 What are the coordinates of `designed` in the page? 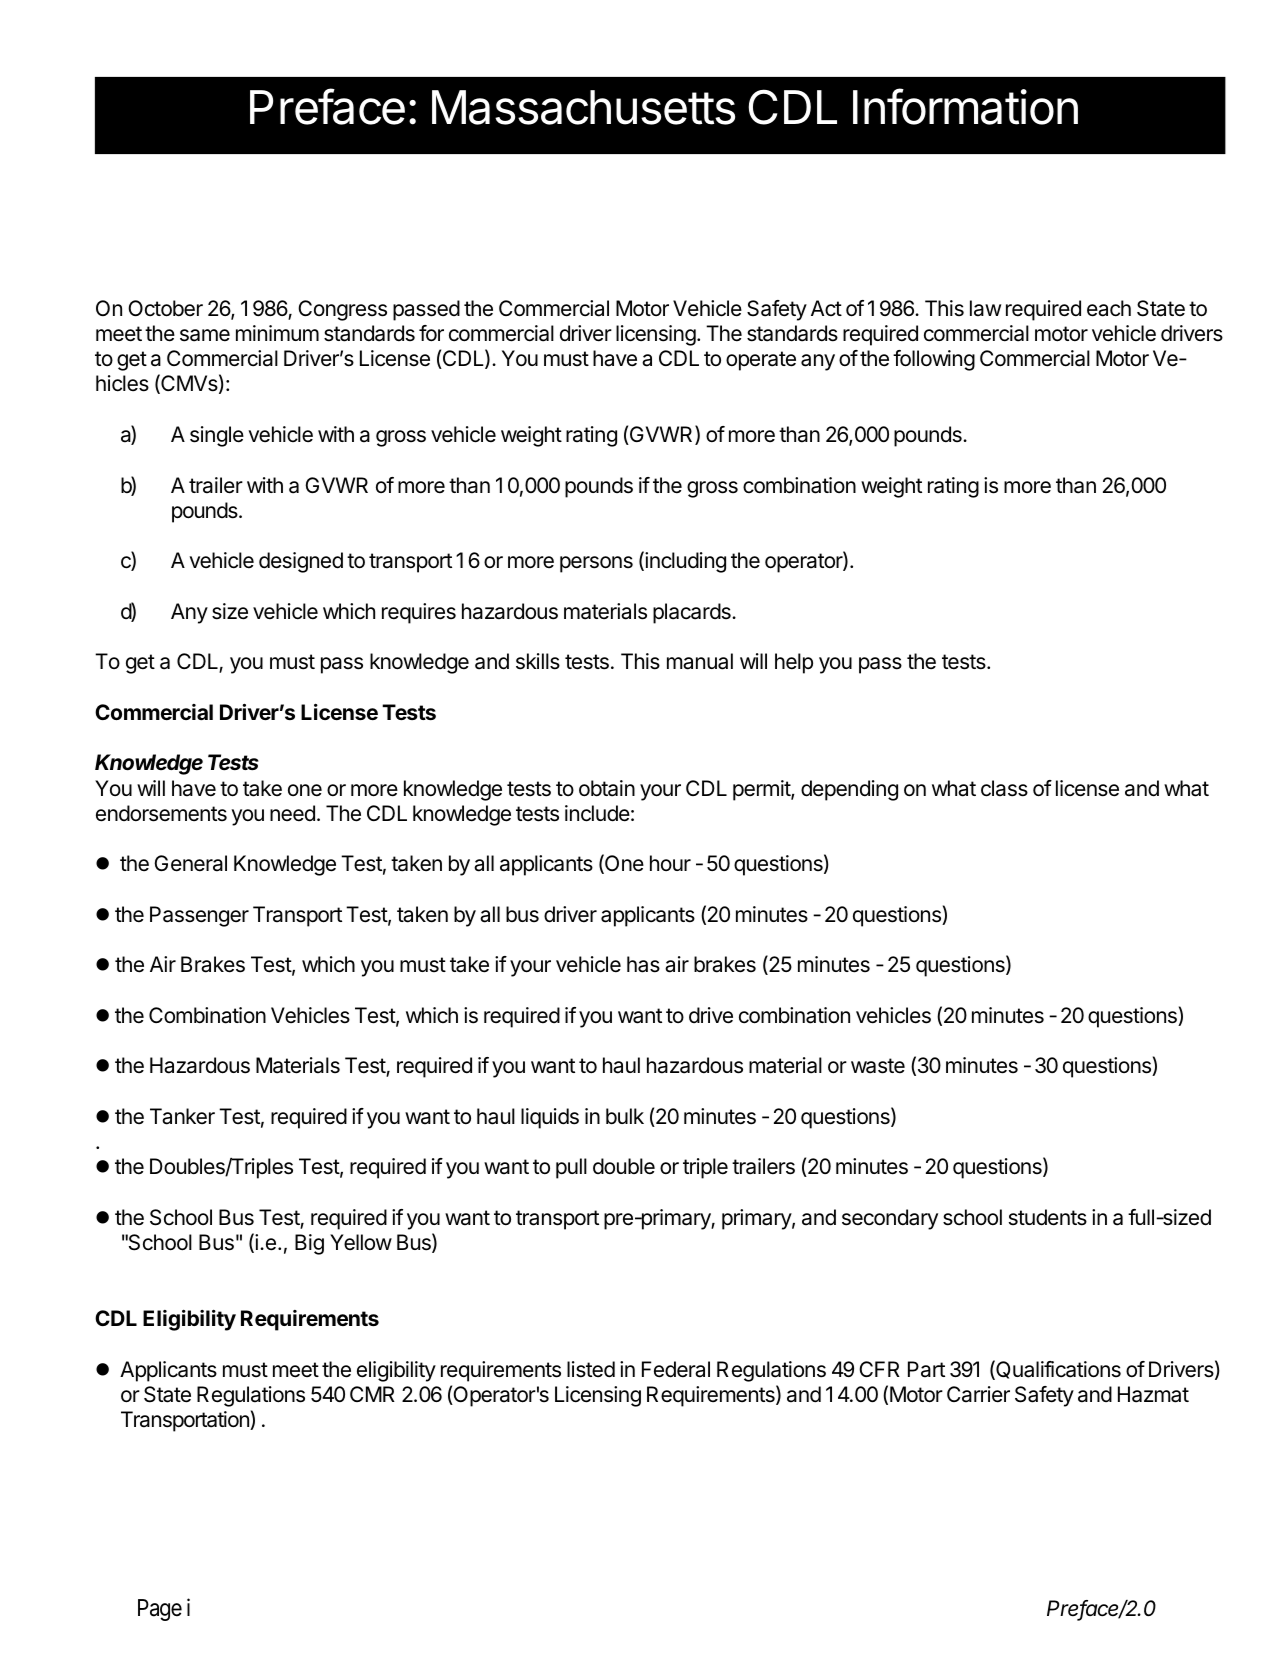 It's located at (301, 562).
